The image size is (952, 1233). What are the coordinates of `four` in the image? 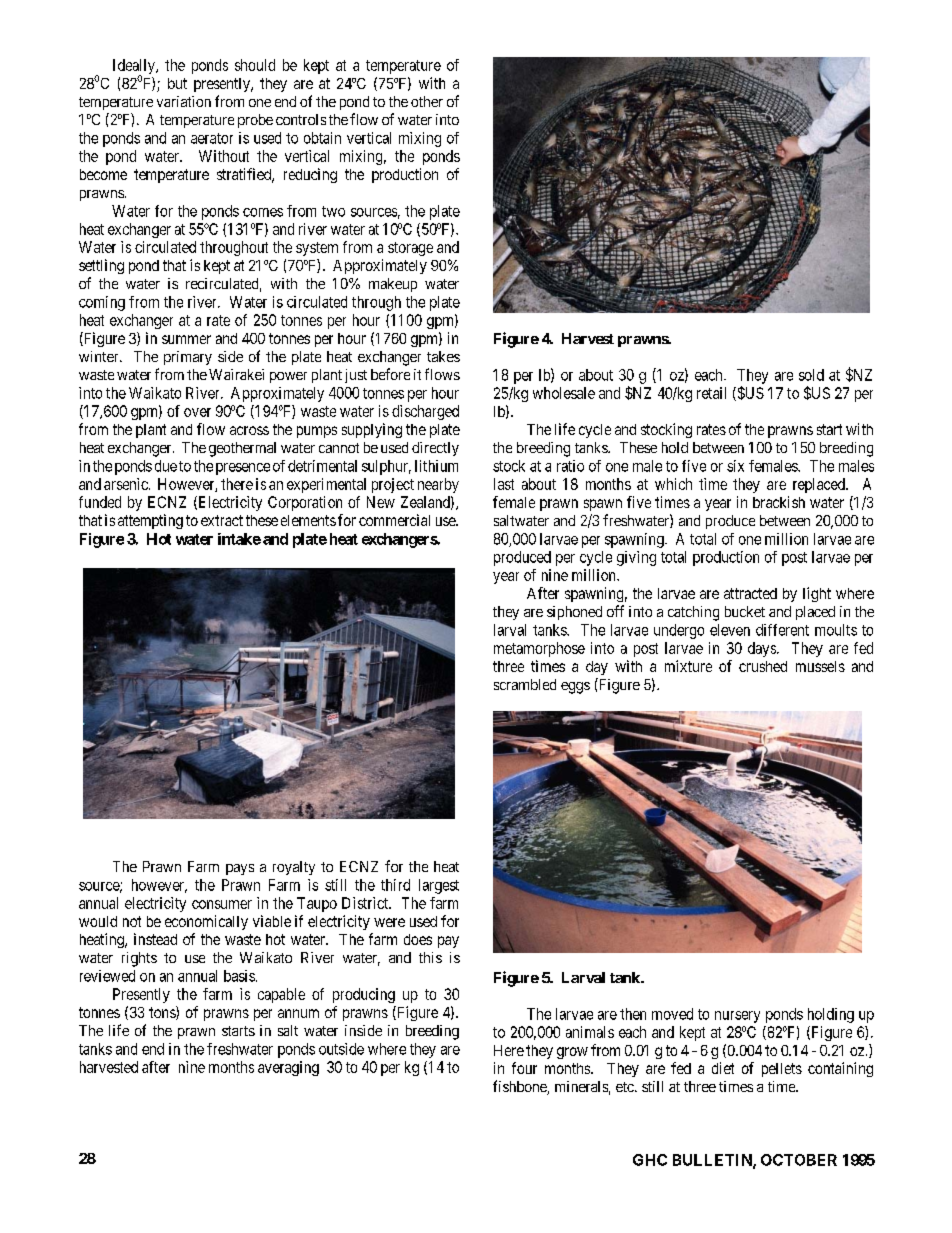 It's located at (524, 1068).
